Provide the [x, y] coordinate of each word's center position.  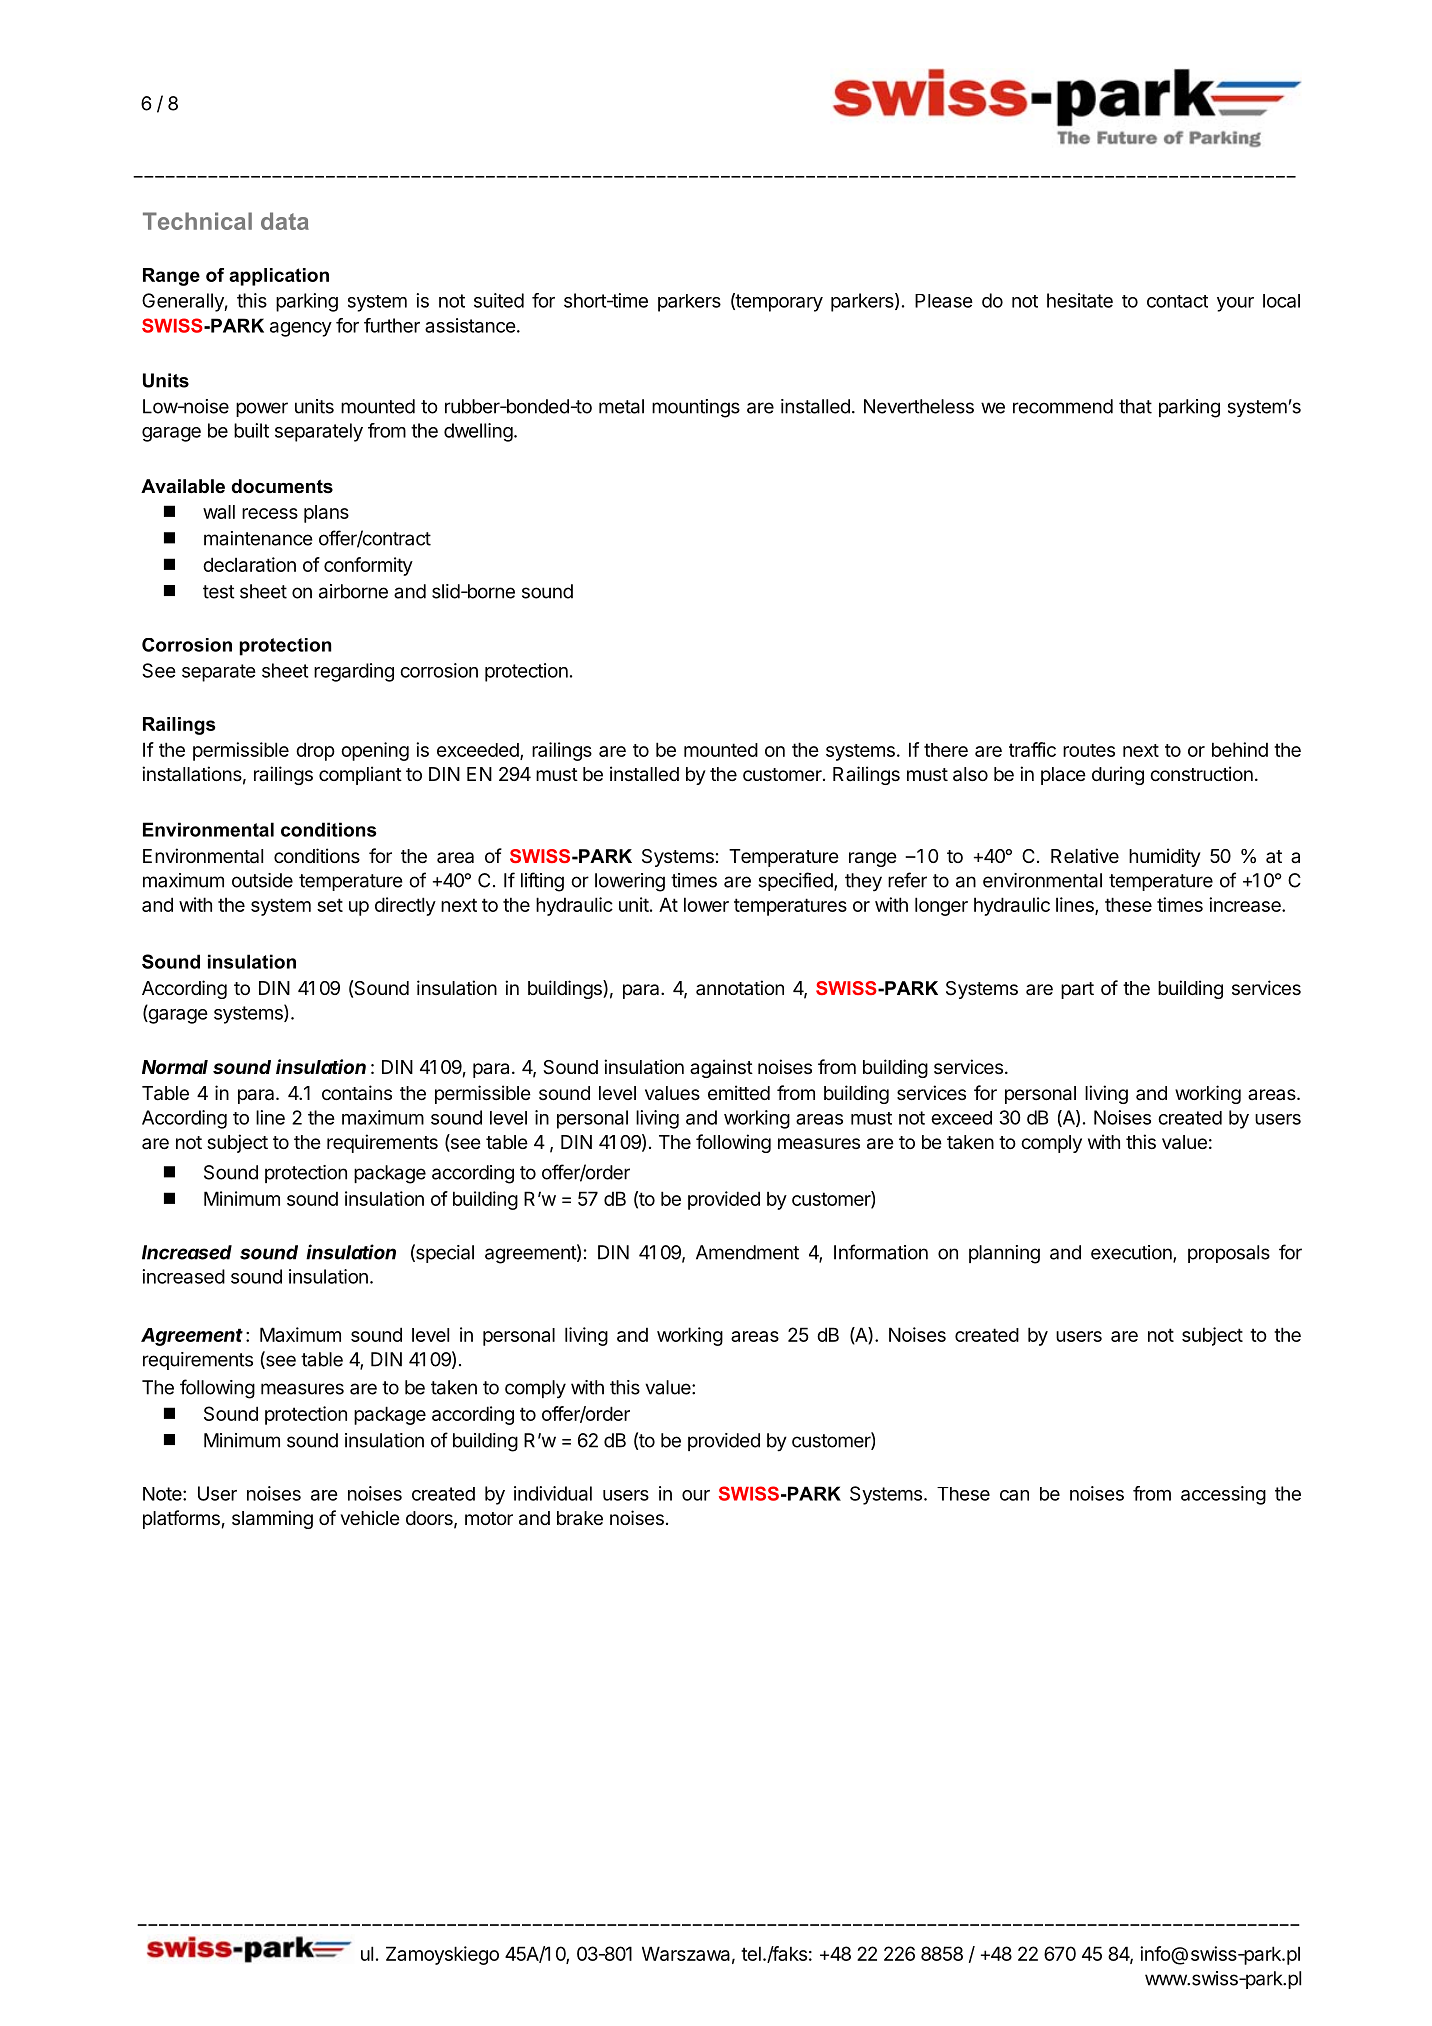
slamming [272, 1519]
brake [580, 1518]
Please [944, 301]
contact [1177, 301]
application [279, 277]
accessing [1223, 1495]
